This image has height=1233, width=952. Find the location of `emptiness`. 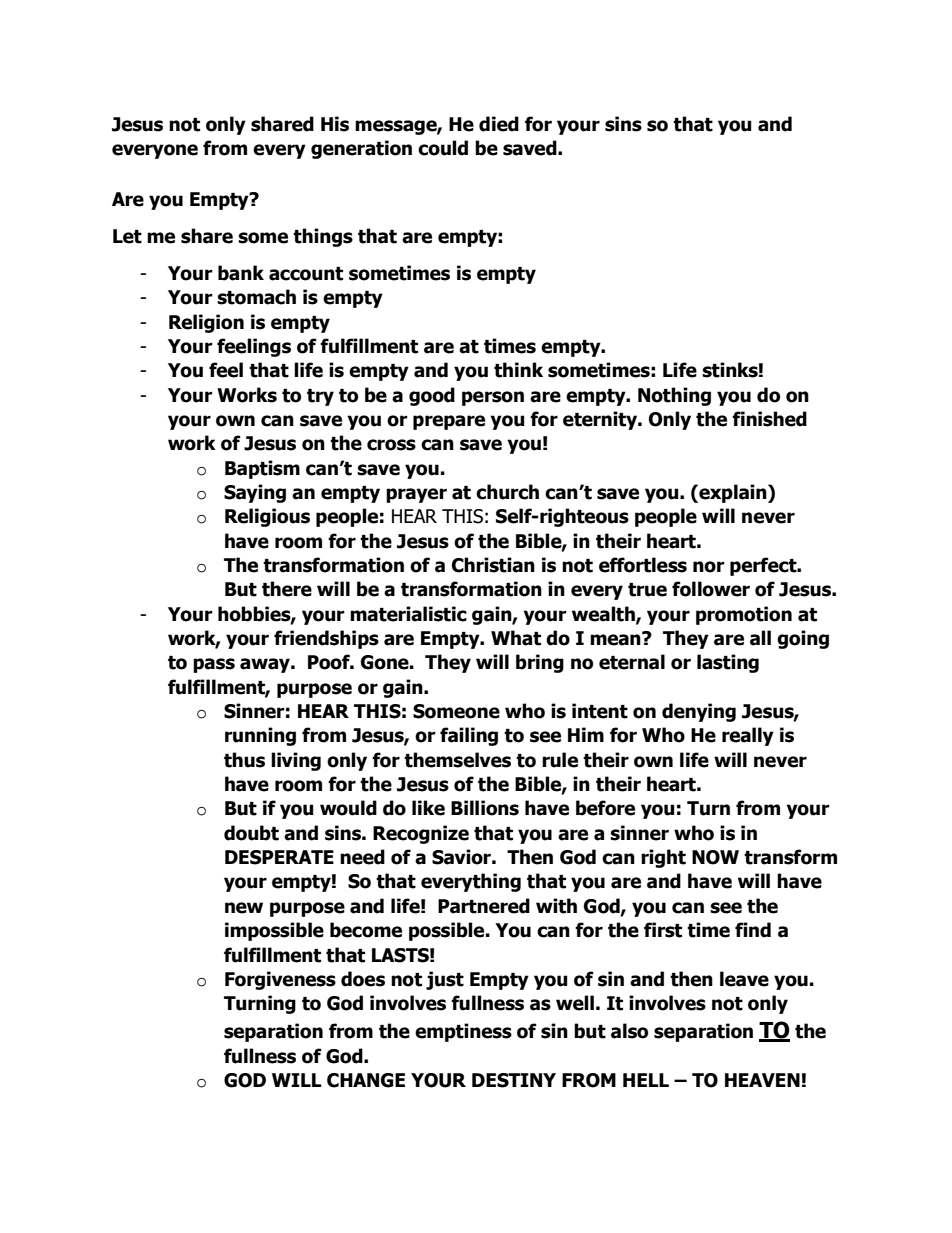

emptiness is located at coordinates (463, 1032).
